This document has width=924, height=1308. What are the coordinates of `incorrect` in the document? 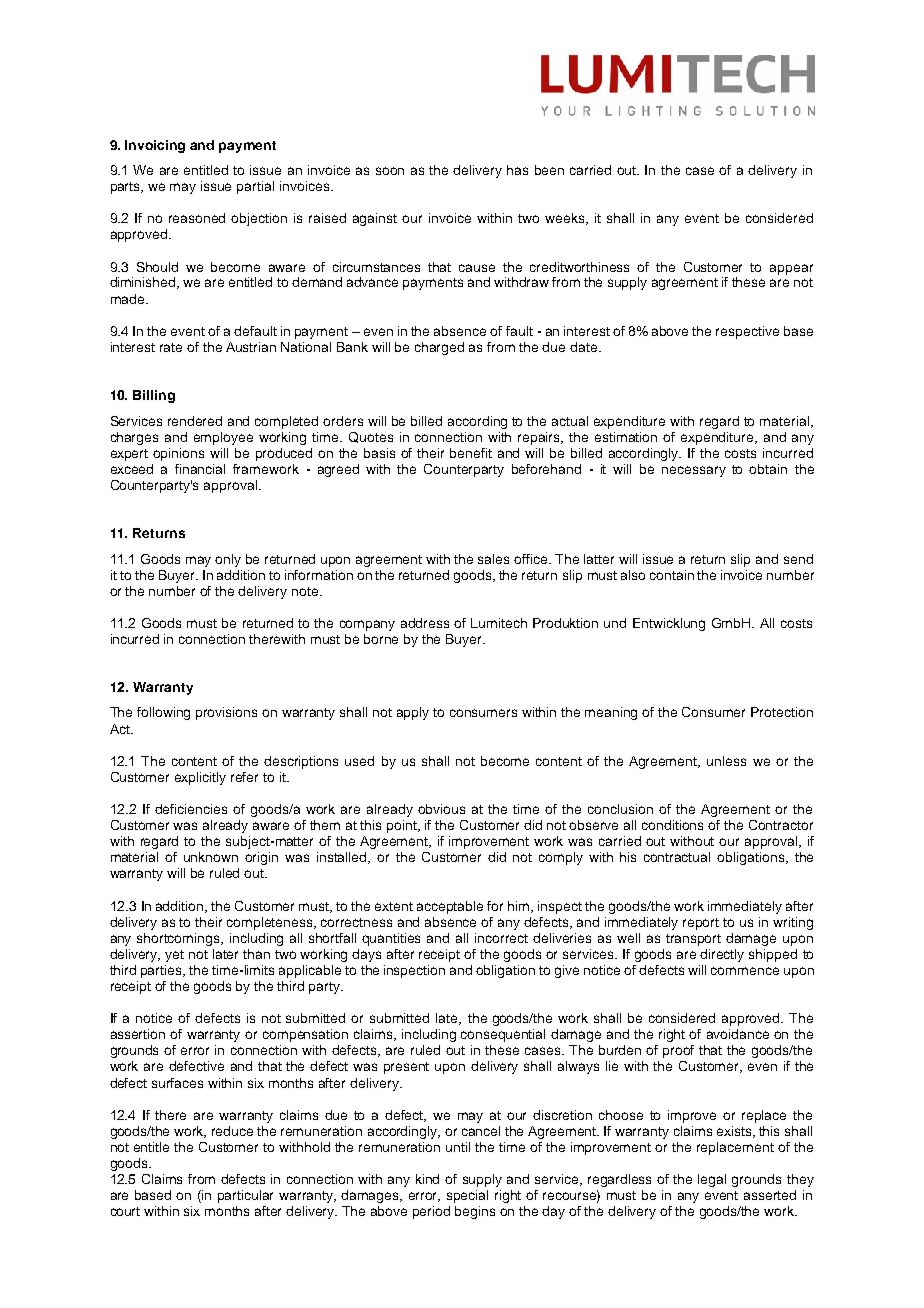 It's located at (501, 938).
